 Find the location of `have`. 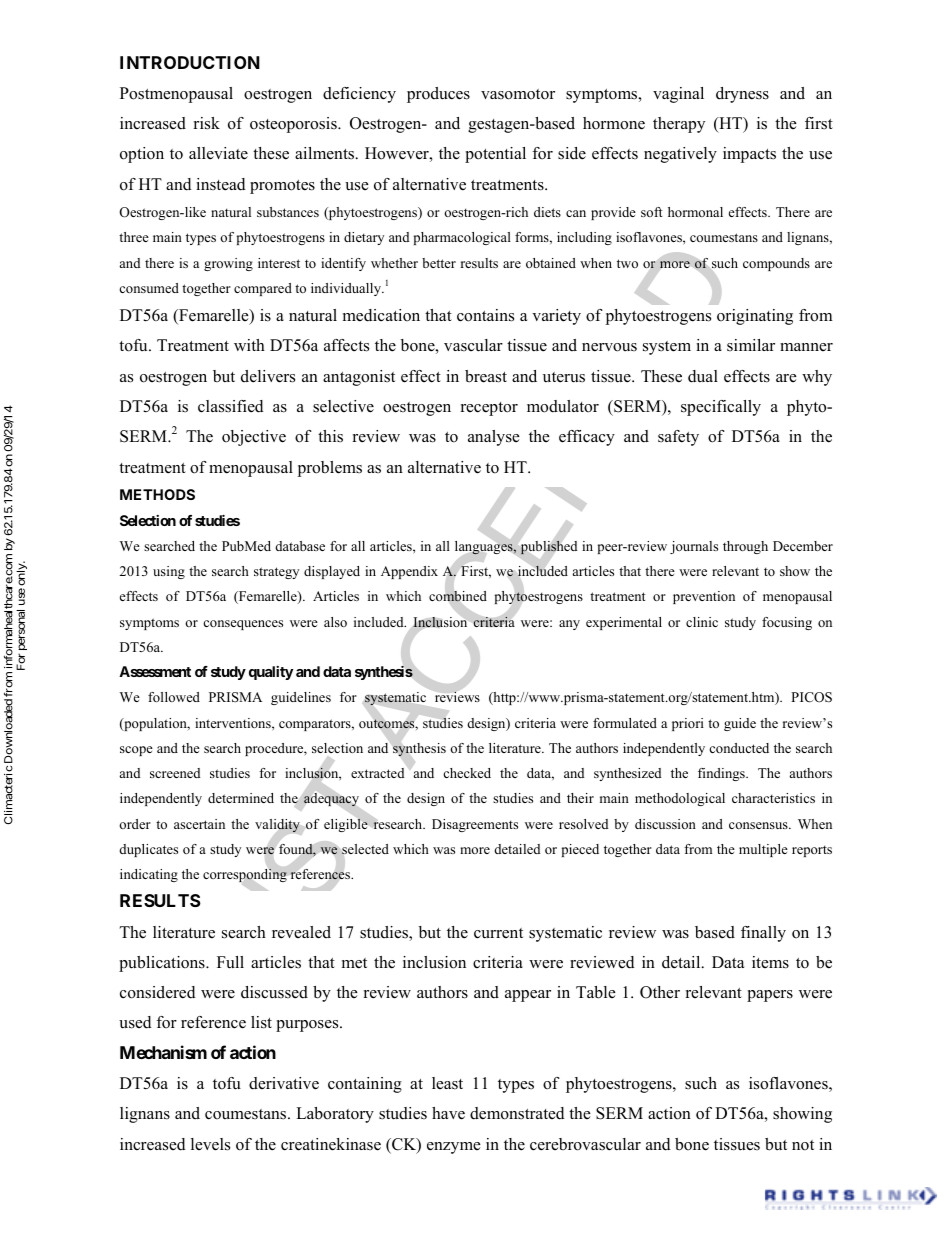

have is located at coordinates (448, 1113).
